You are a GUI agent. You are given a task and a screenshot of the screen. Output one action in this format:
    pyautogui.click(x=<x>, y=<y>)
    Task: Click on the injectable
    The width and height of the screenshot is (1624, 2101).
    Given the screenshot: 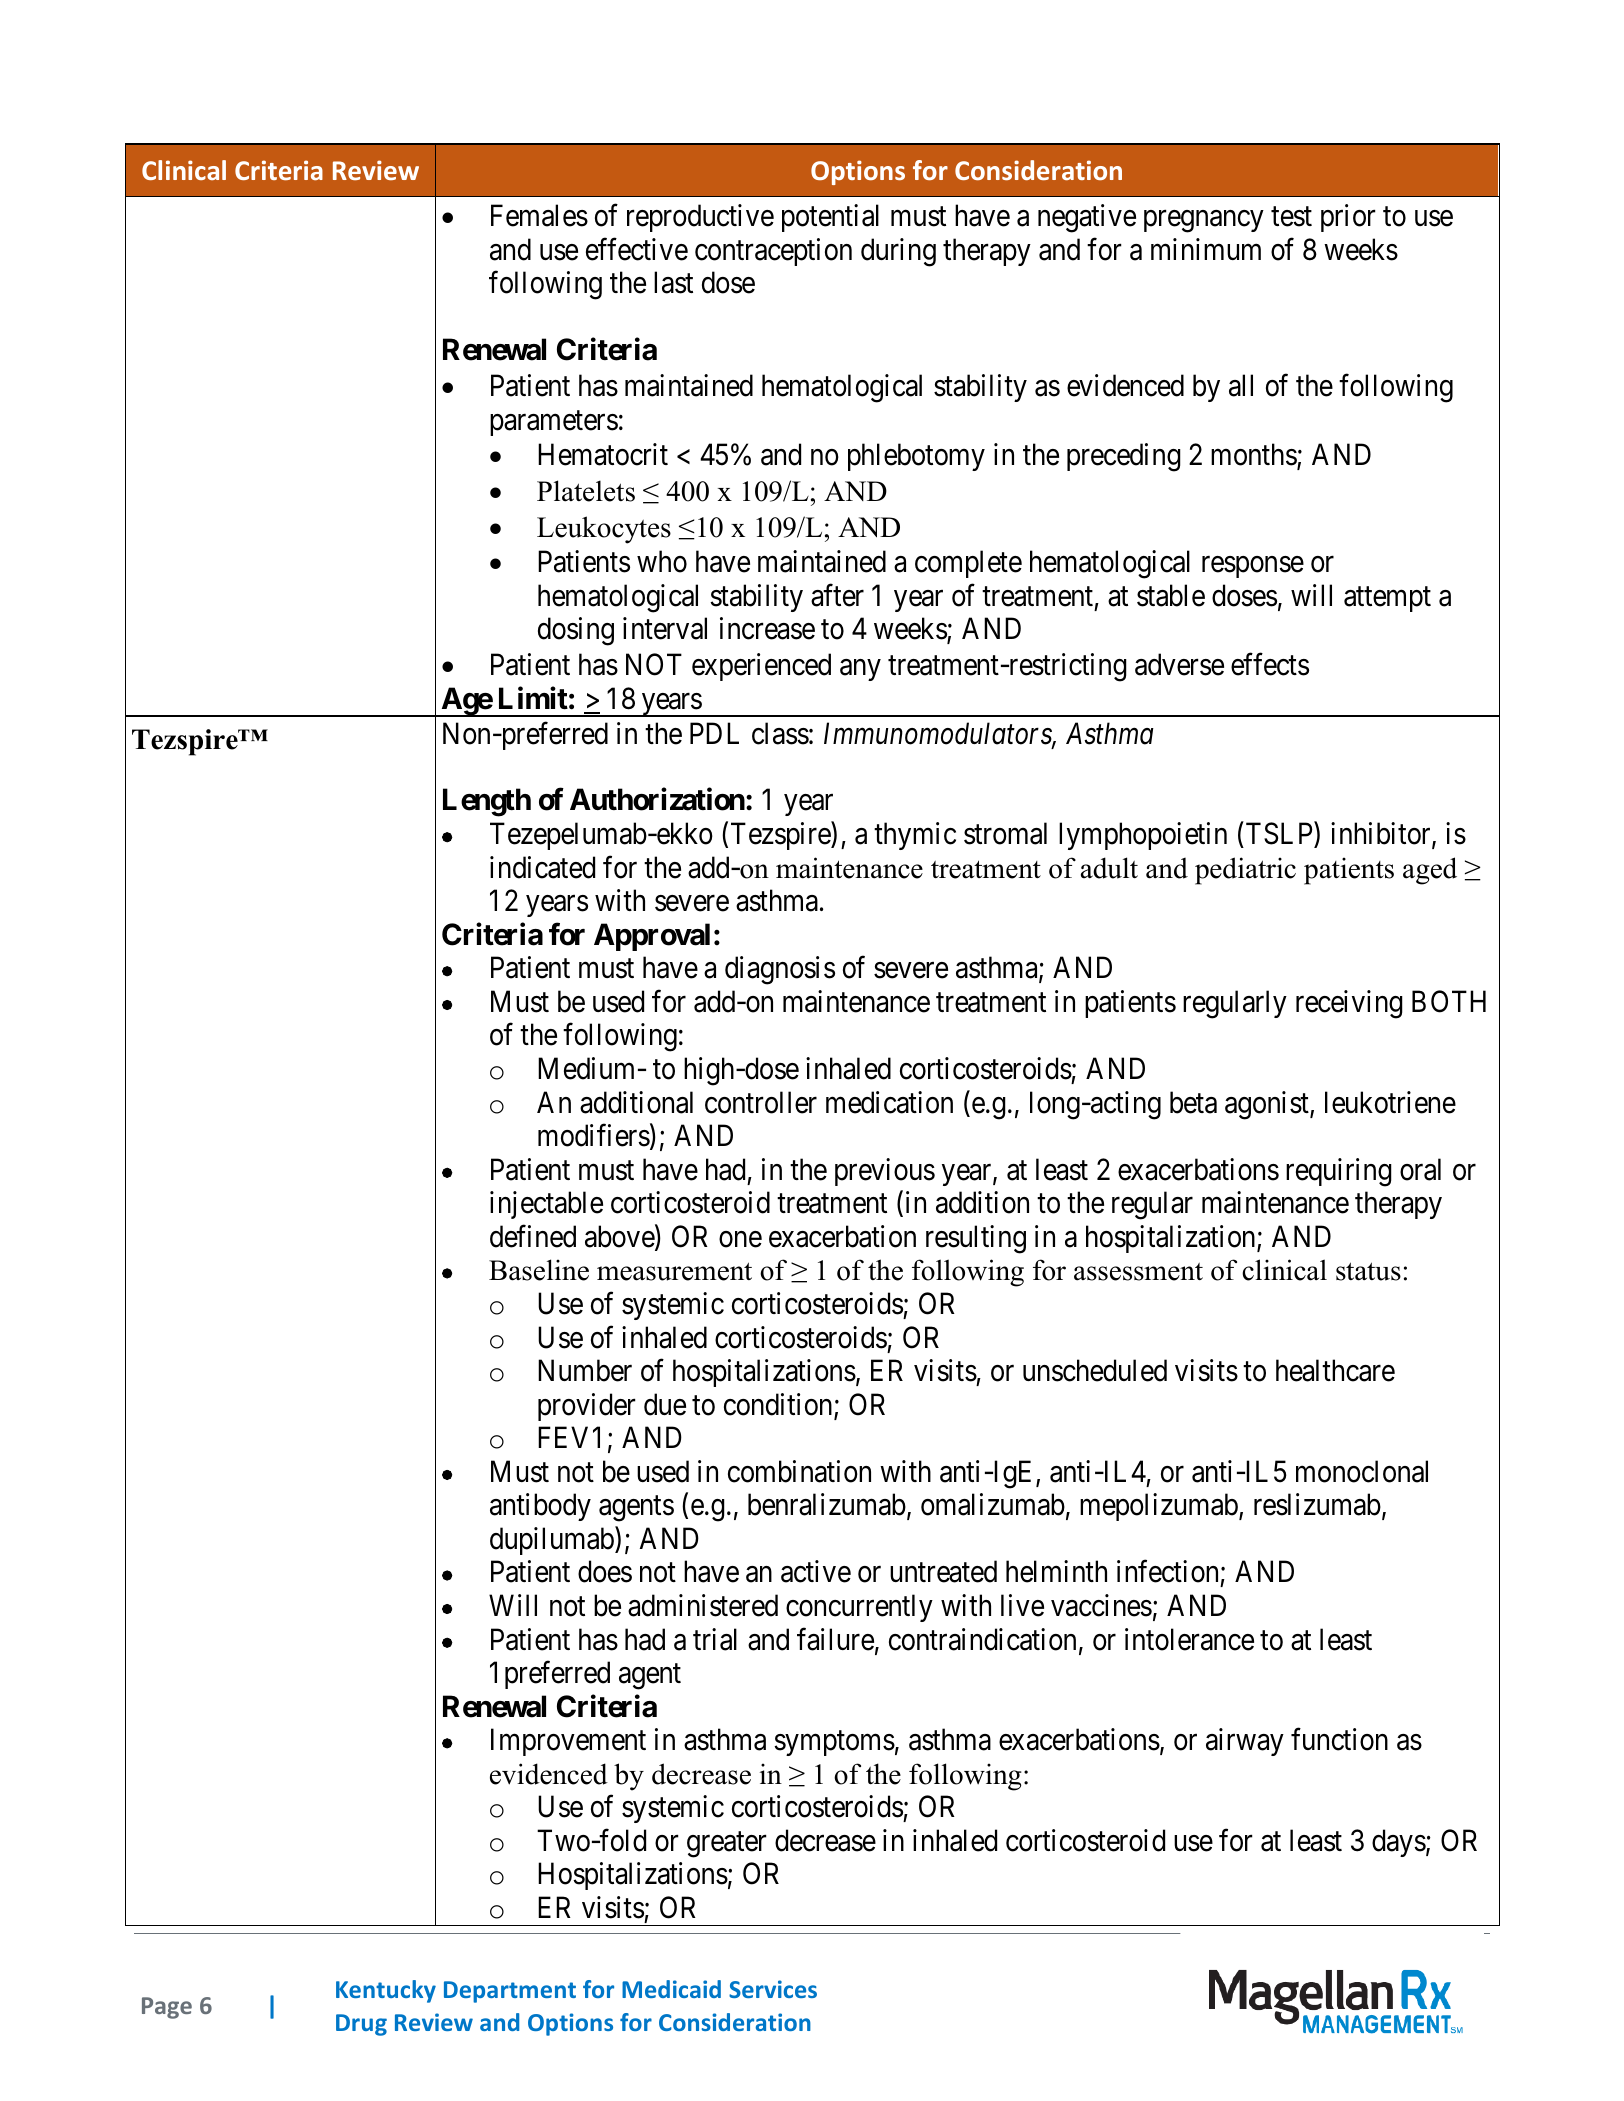 What is the action you would take?
    pyautogui.click(x=546, y=1205)
